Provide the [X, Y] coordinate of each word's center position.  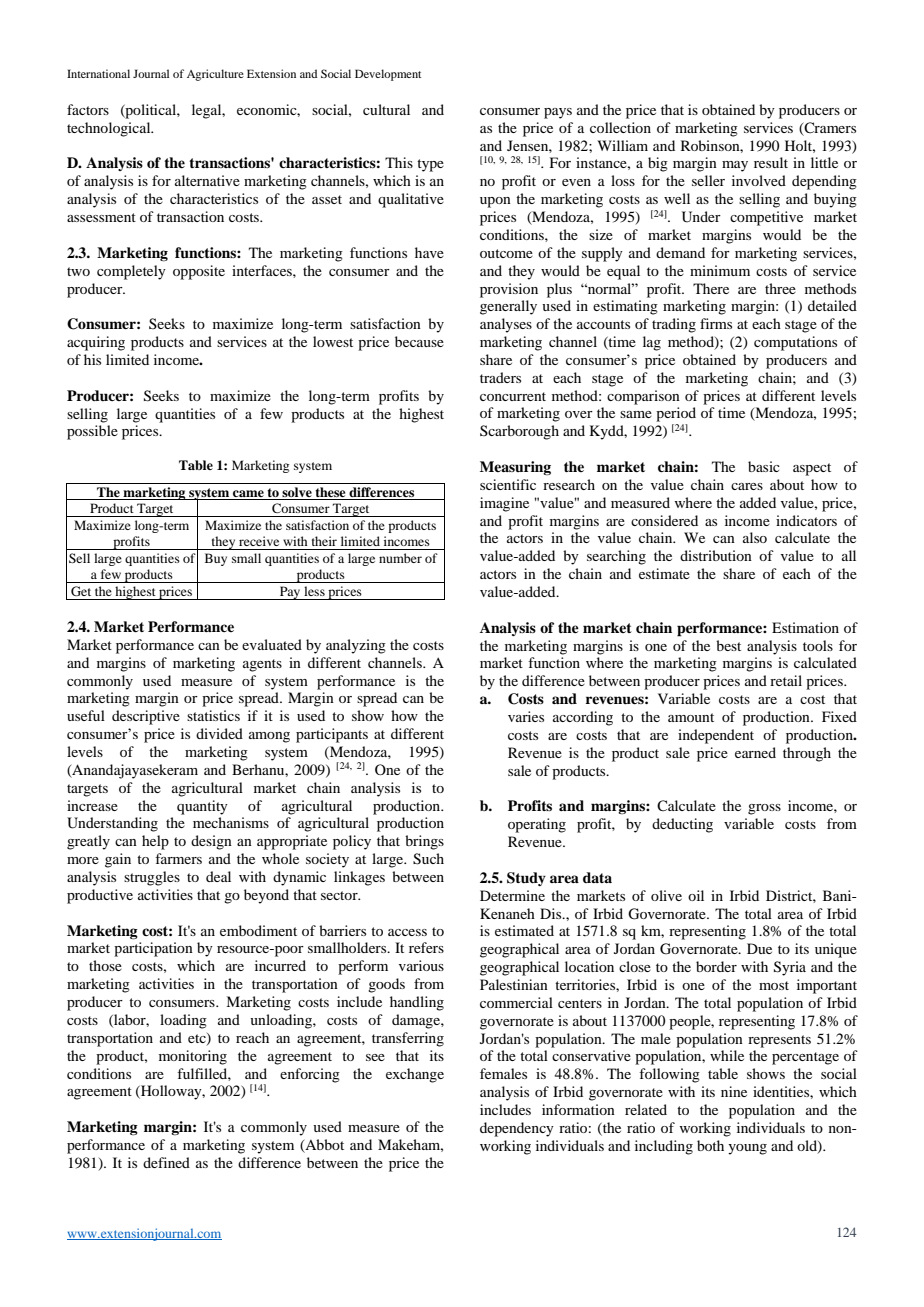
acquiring [96, 343]
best [728, 645]
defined [166, 1162]
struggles [152, 878]
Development [388, 75]
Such [428, 859]
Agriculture [215, 75]
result [771, 162]
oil [696, 895]
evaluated [272, 644]
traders [500, 377]
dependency [517, 1129]
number [400, 558]
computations [795, 343]
